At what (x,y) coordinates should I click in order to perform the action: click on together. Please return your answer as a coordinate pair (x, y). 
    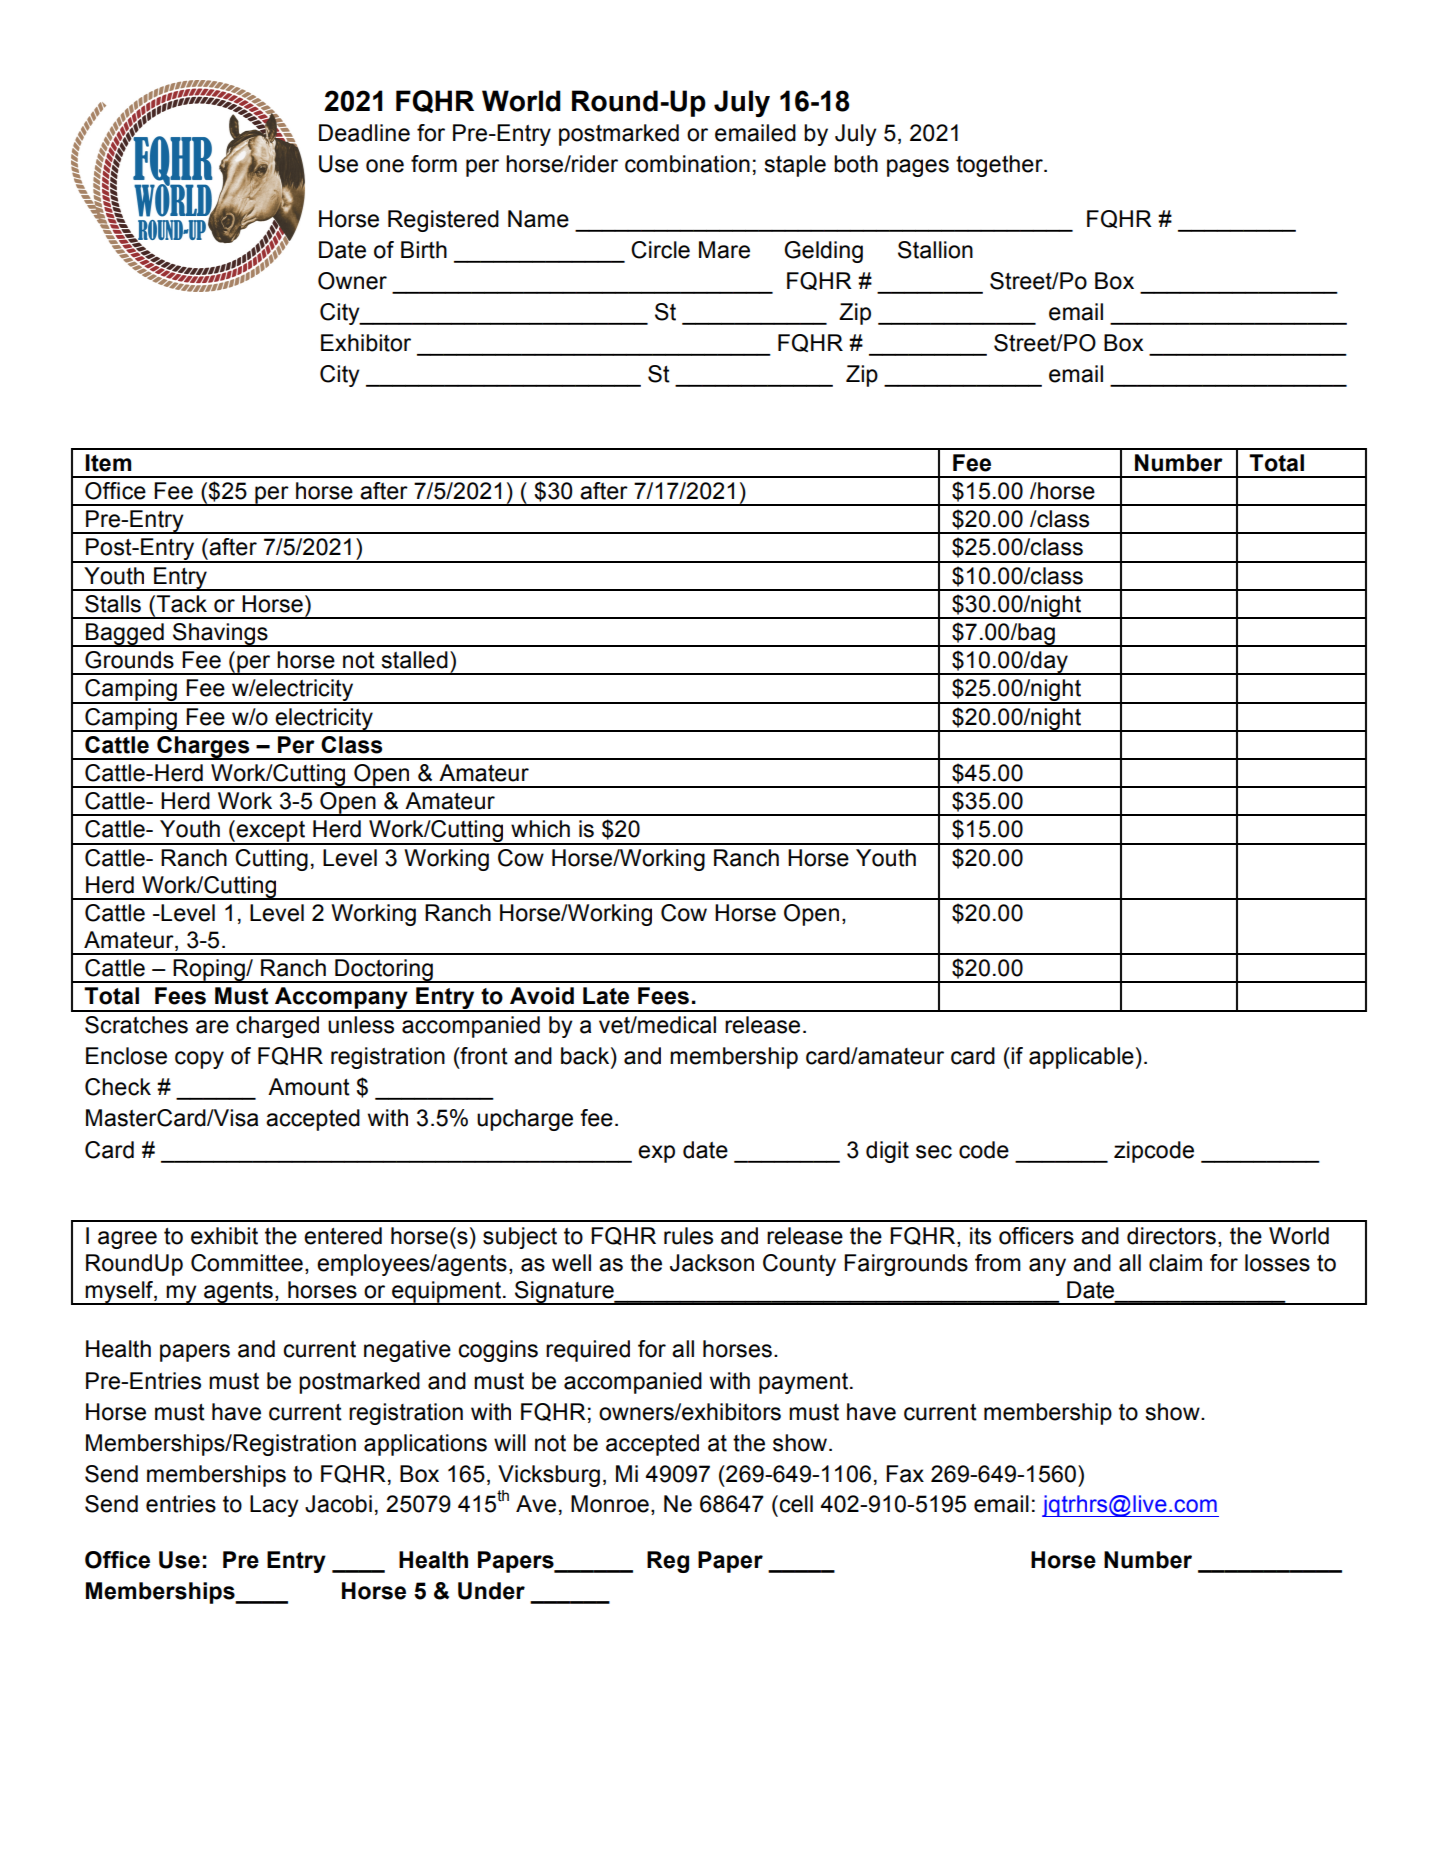
    Looking at the image, I should click on (1000, 166).
